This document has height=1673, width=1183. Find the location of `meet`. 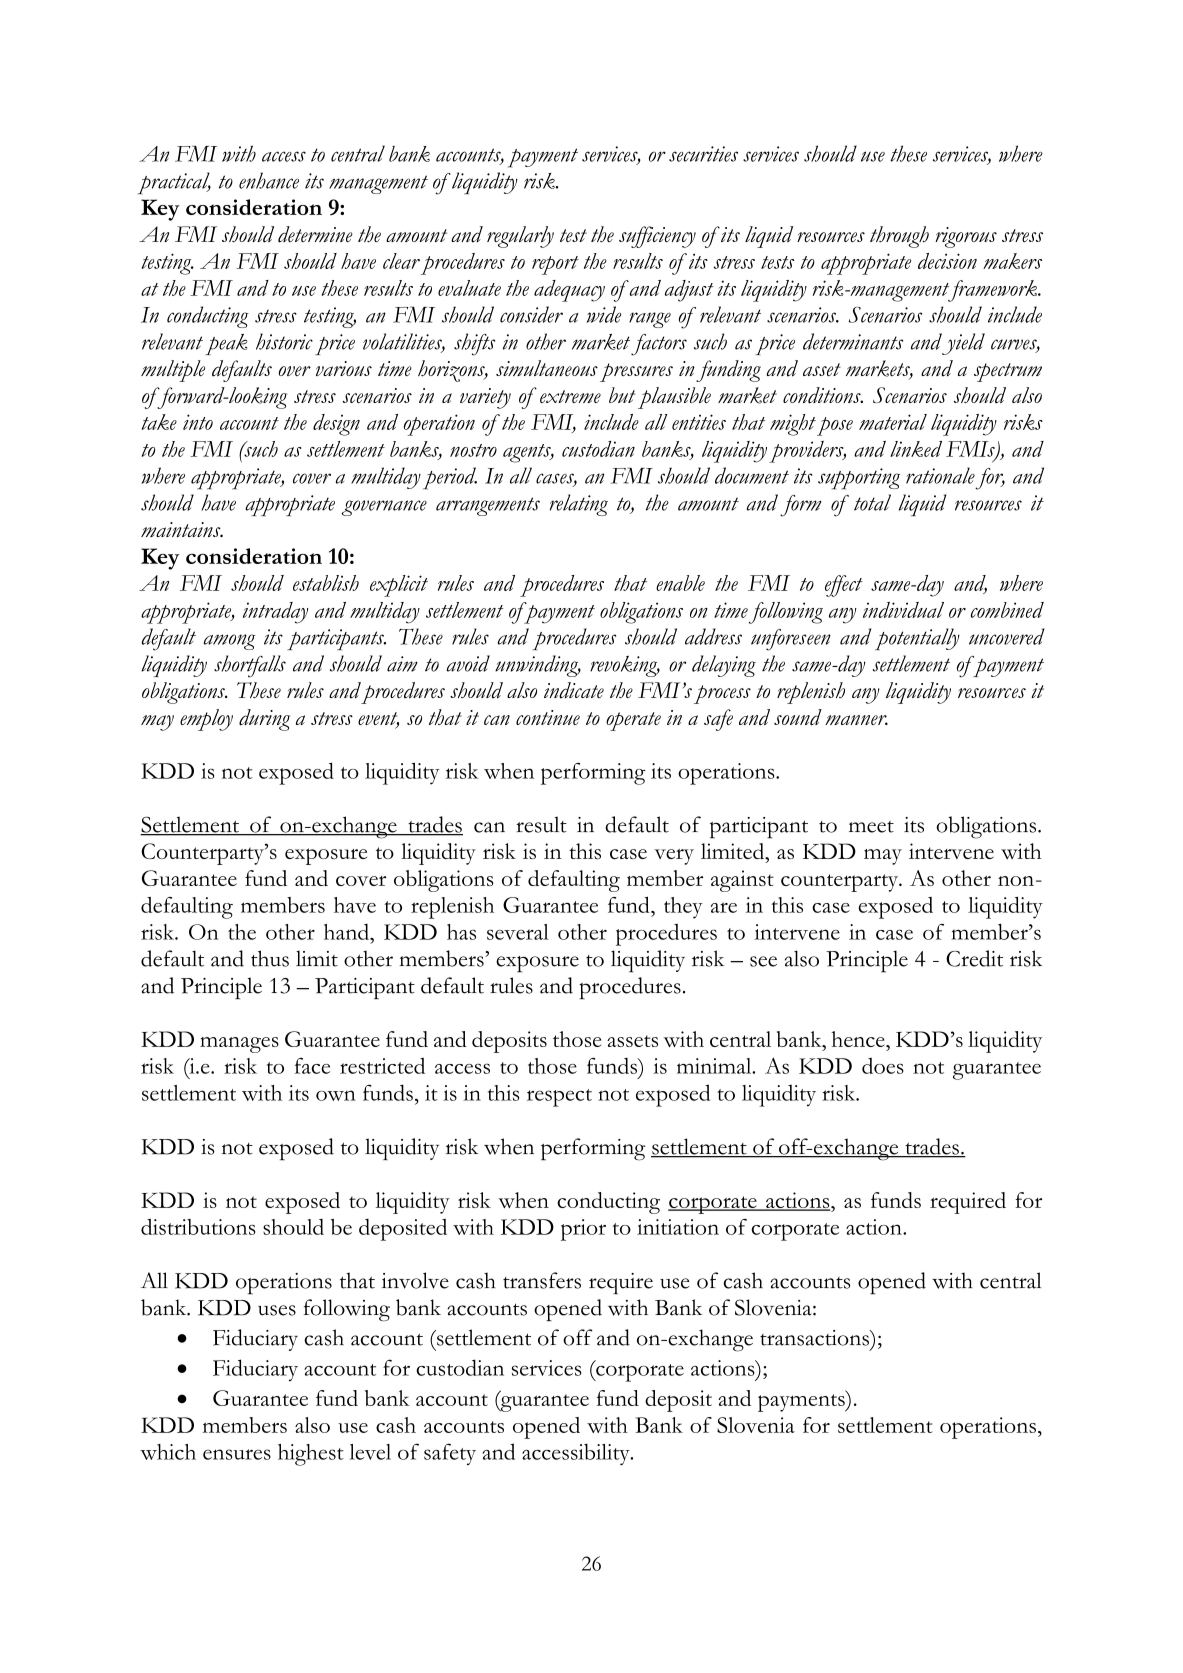

meet is located at coordinates (871, 827).
